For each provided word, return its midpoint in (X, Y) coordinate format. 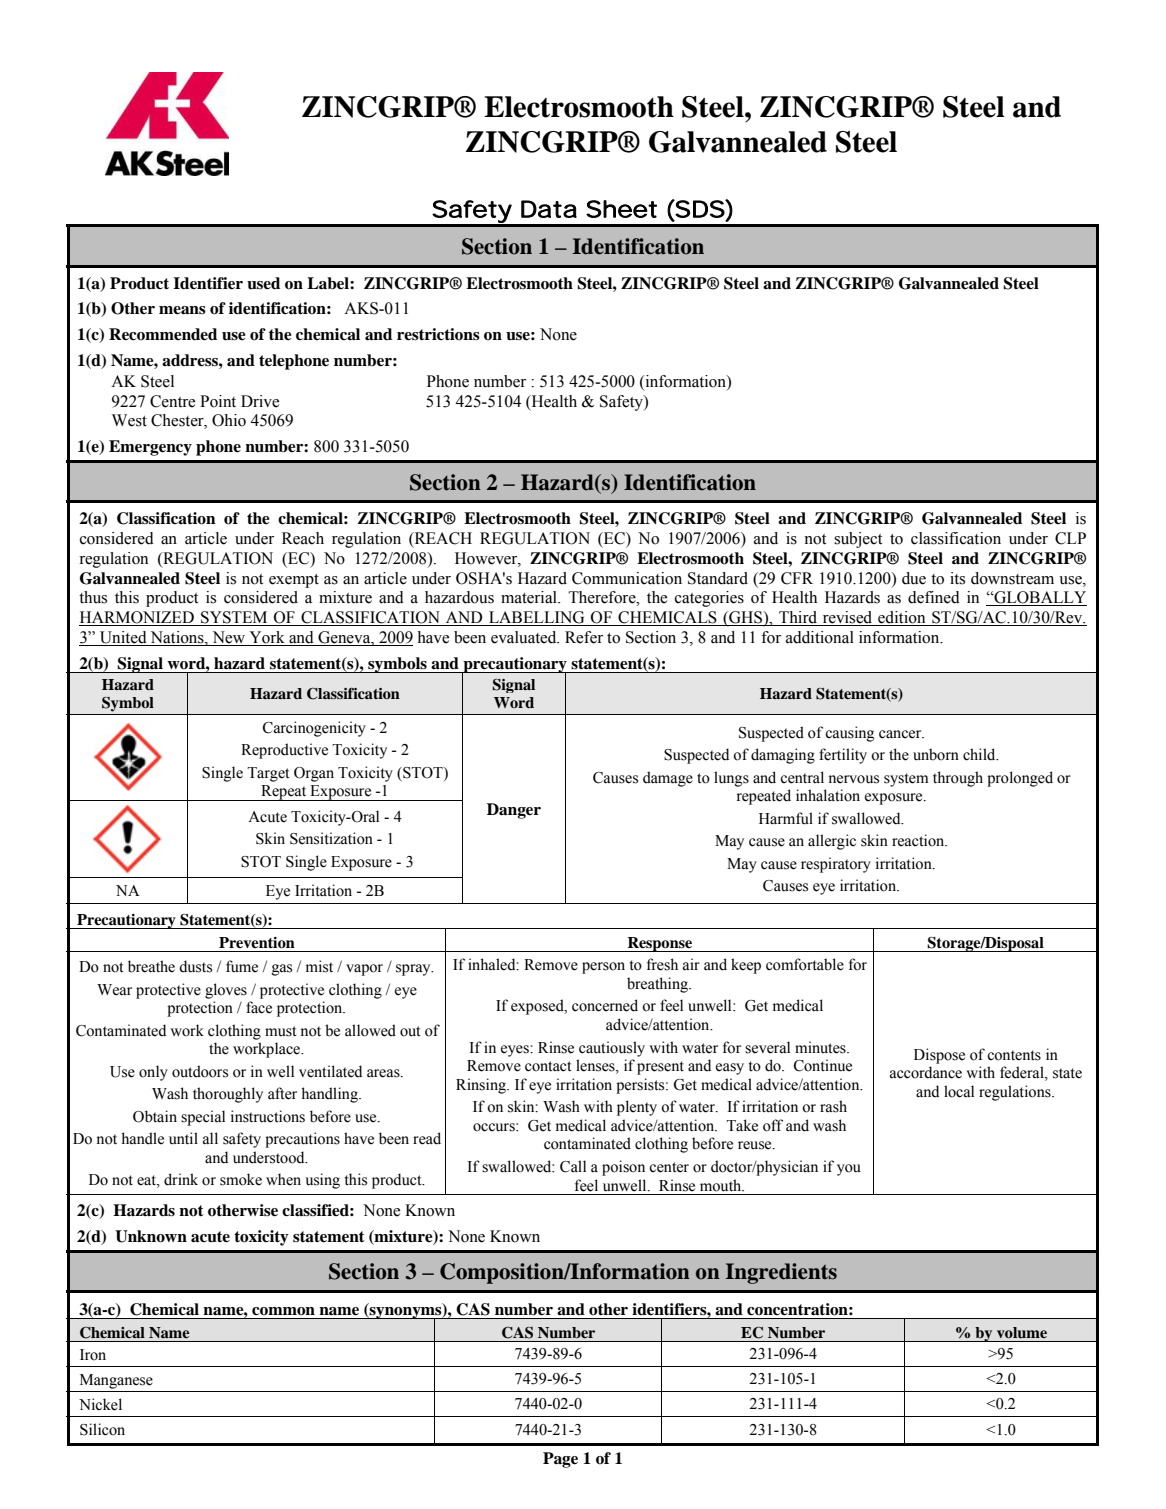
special (203, 1118)
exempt (294, 581)
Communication (627, 578)
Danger (514, 811)
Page (560, 1460)
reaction (919, 840)
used (263, 283)
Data (549, 209)
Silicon (102, 1429)
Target (268, 774)
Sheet (621, 209)
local (959, 1091)
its (957, 578)
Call (573, 1166)
